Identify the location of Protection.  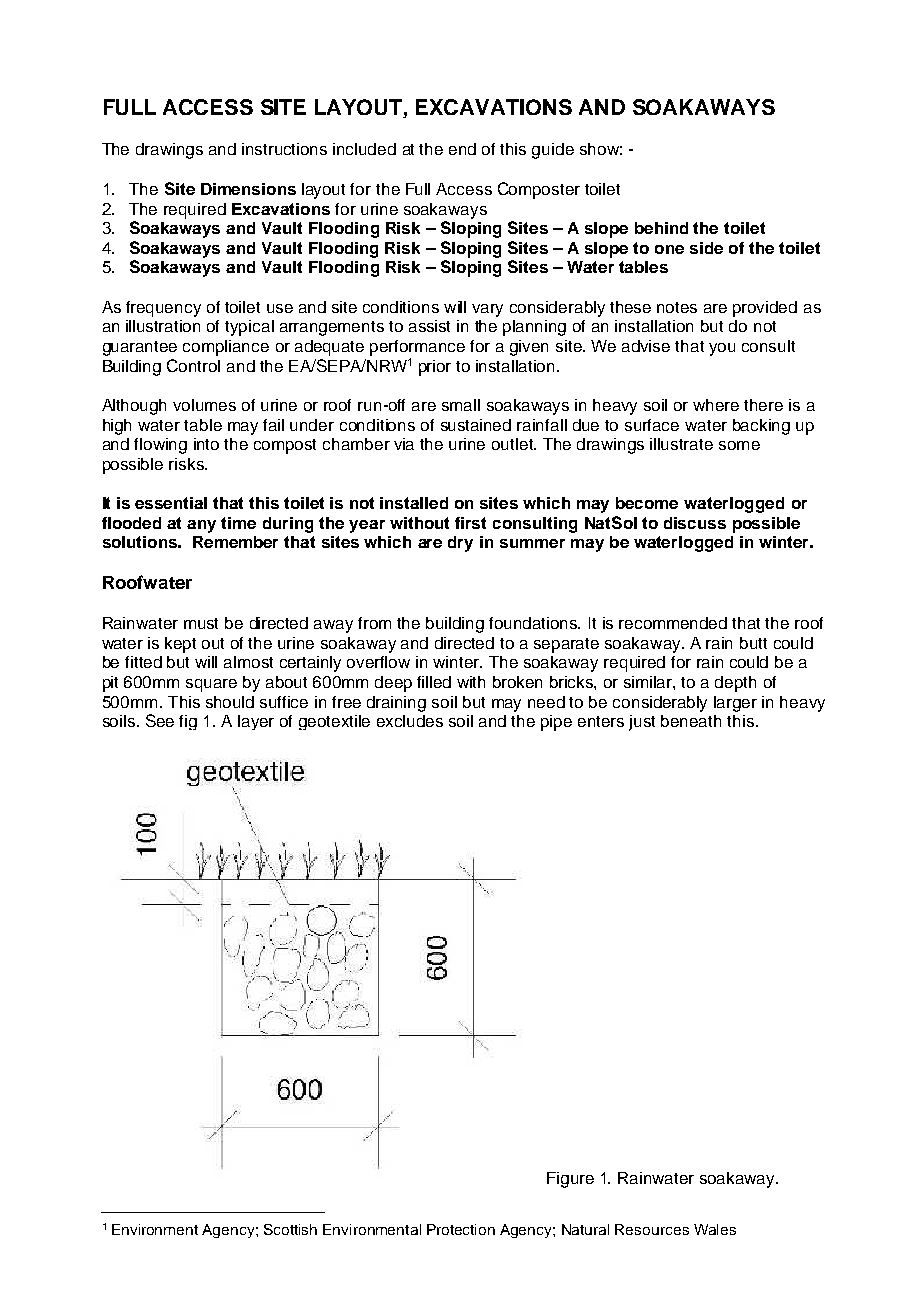
(461, 1229).
